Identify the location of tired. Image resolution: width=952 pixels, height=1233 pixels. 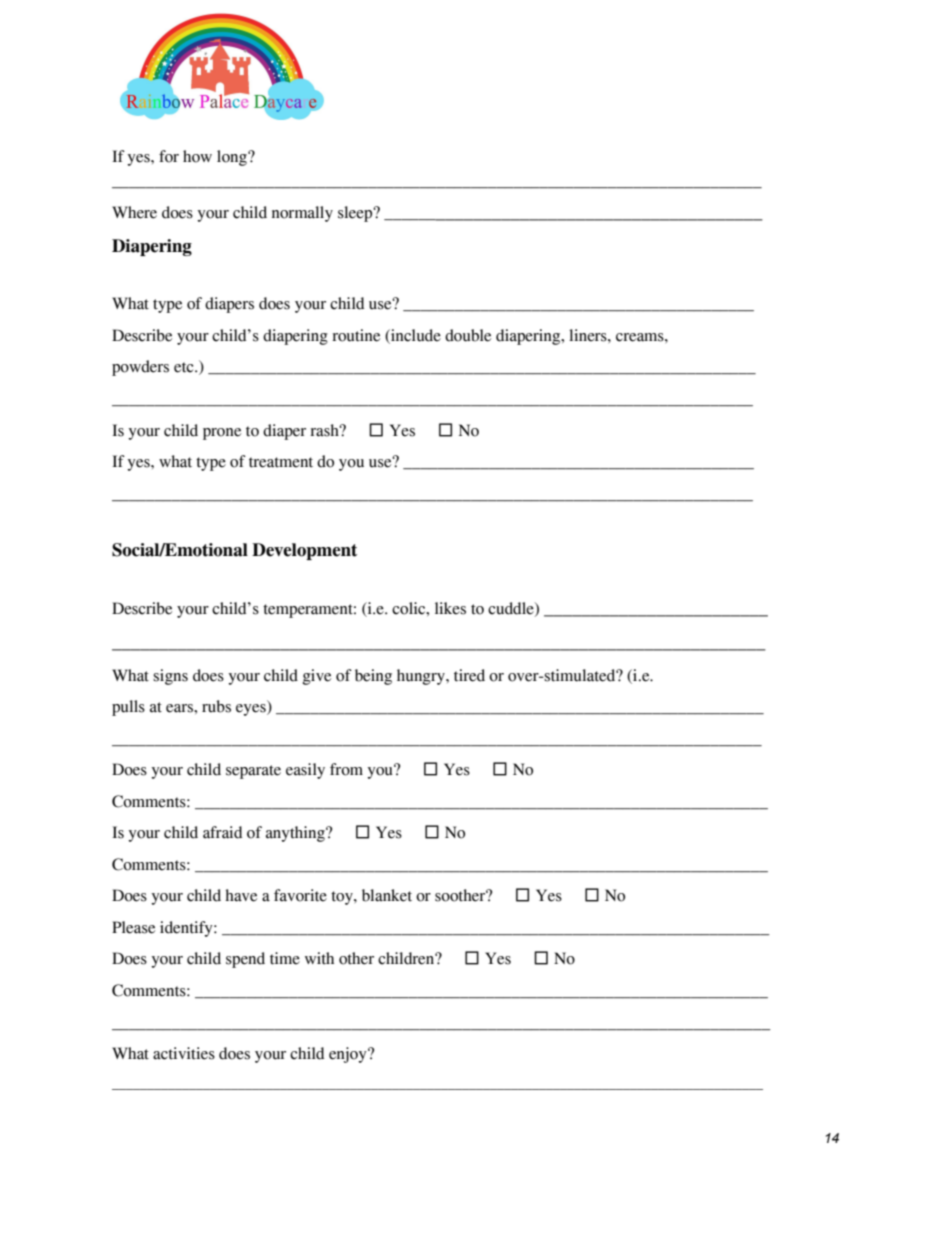
(469, 675).
